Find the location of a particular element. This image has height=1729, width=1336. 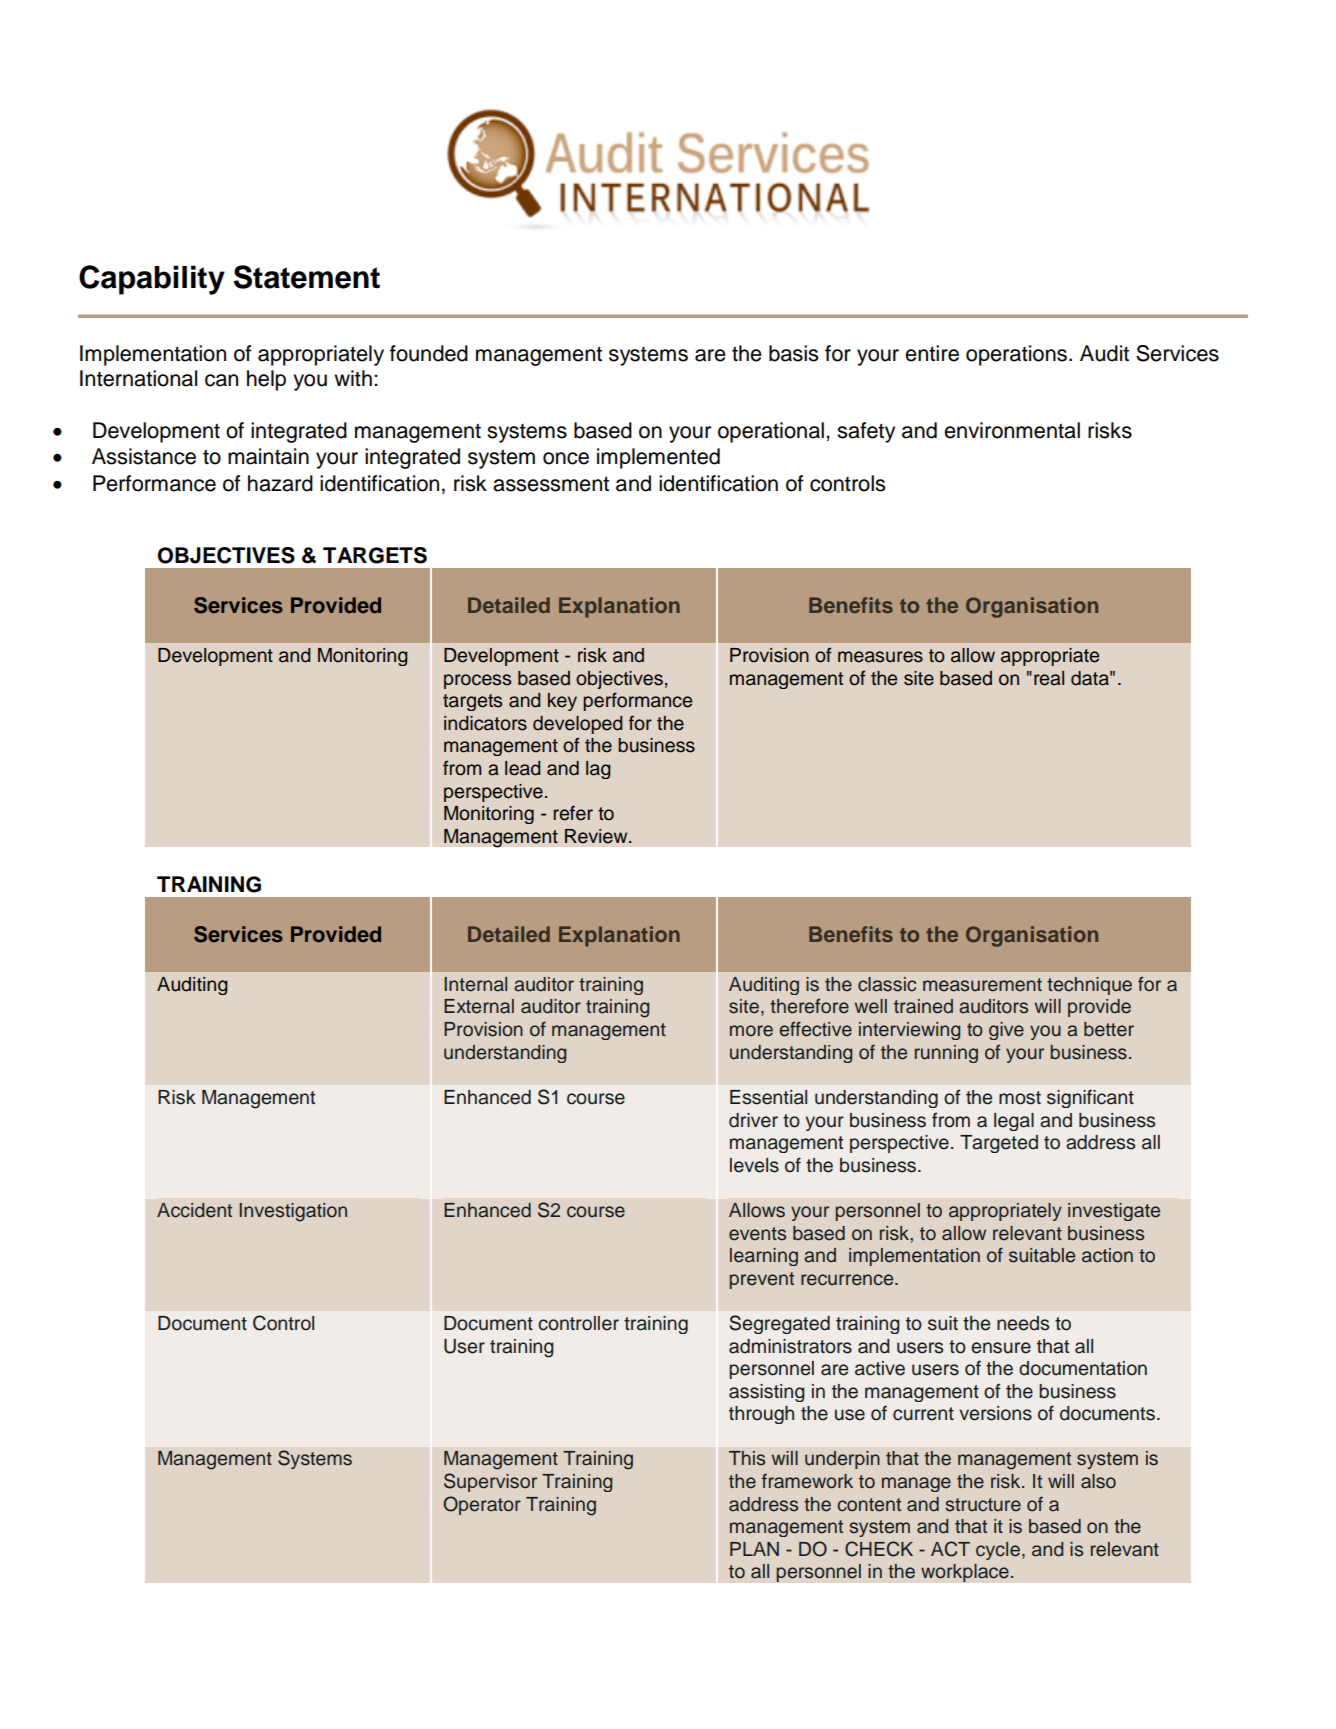

key is located at coordinates (562, 702).
